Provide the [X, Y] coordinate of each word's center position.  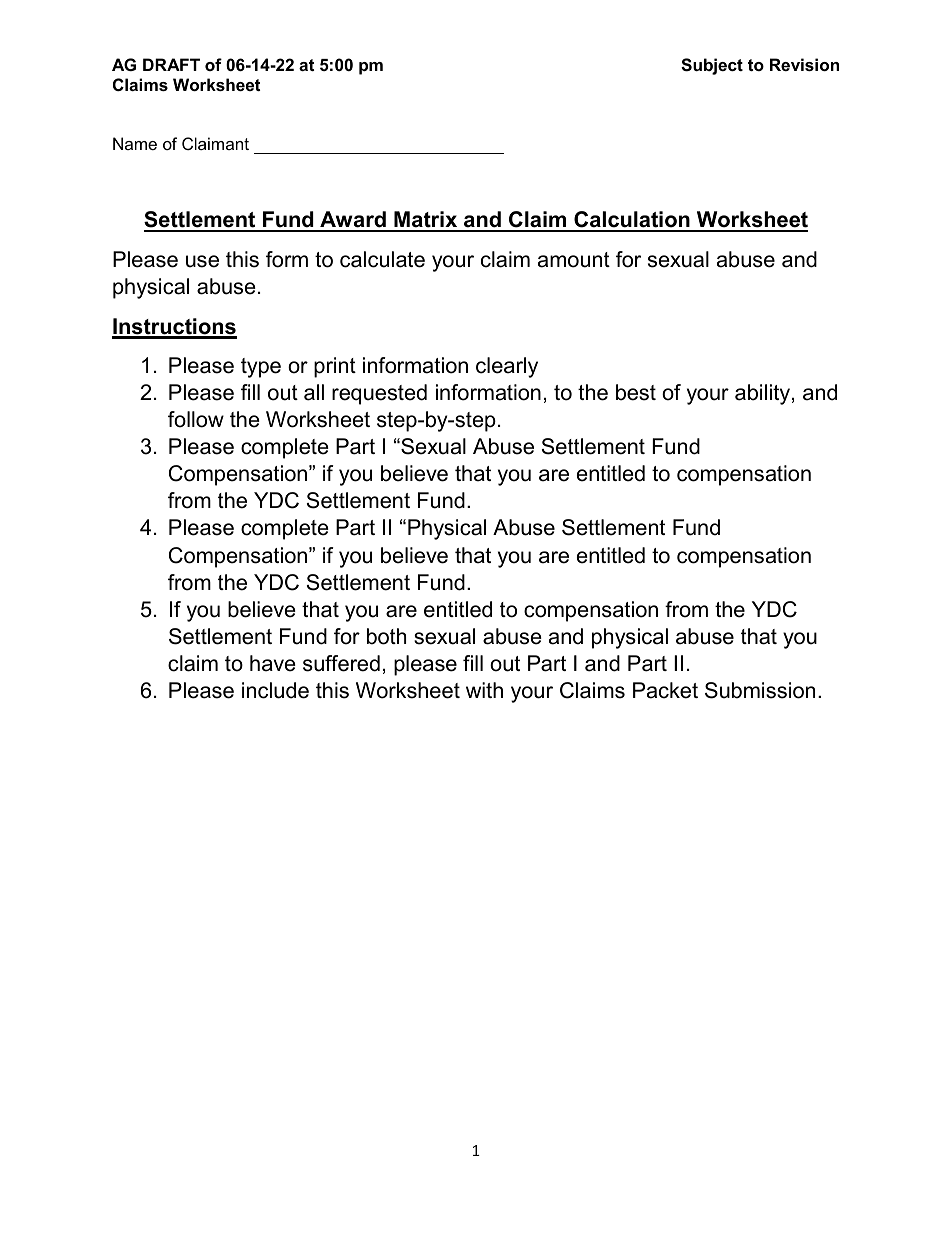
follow [196, 419]
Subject [712, 66]
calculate [382, 259]
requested [379, 394]
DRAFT [171, 64]
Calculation [632, 221]
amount [574, 260]
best [636, 392]
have [273, 663]
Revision [804, 64]
